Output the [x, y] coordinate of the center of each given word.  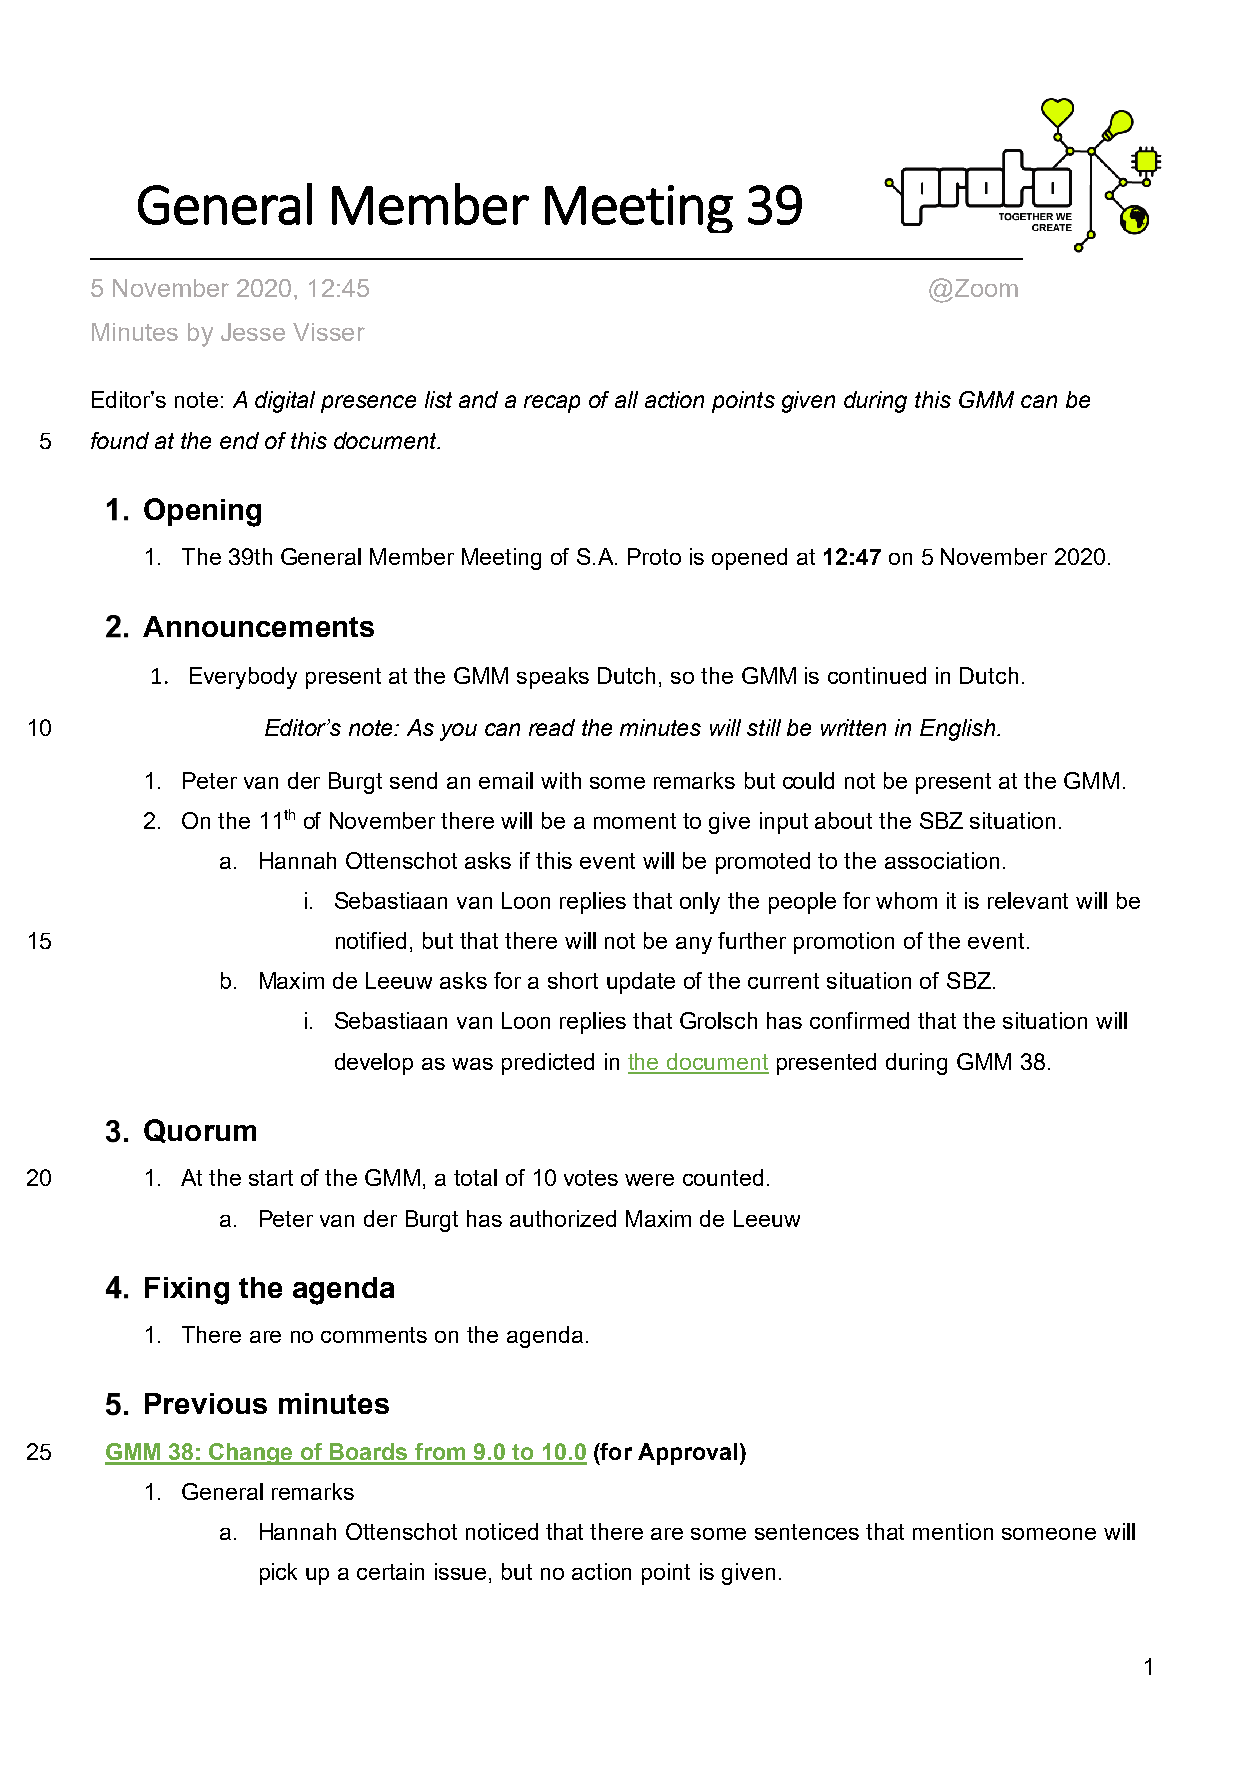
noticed [502, 1531]
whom [906, 900]
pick [278, 1574]
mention [953, 1531]
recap [552, 404]
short [573, 980]
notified [371, 940]
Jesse [253, 332]
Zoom [985, 288]
